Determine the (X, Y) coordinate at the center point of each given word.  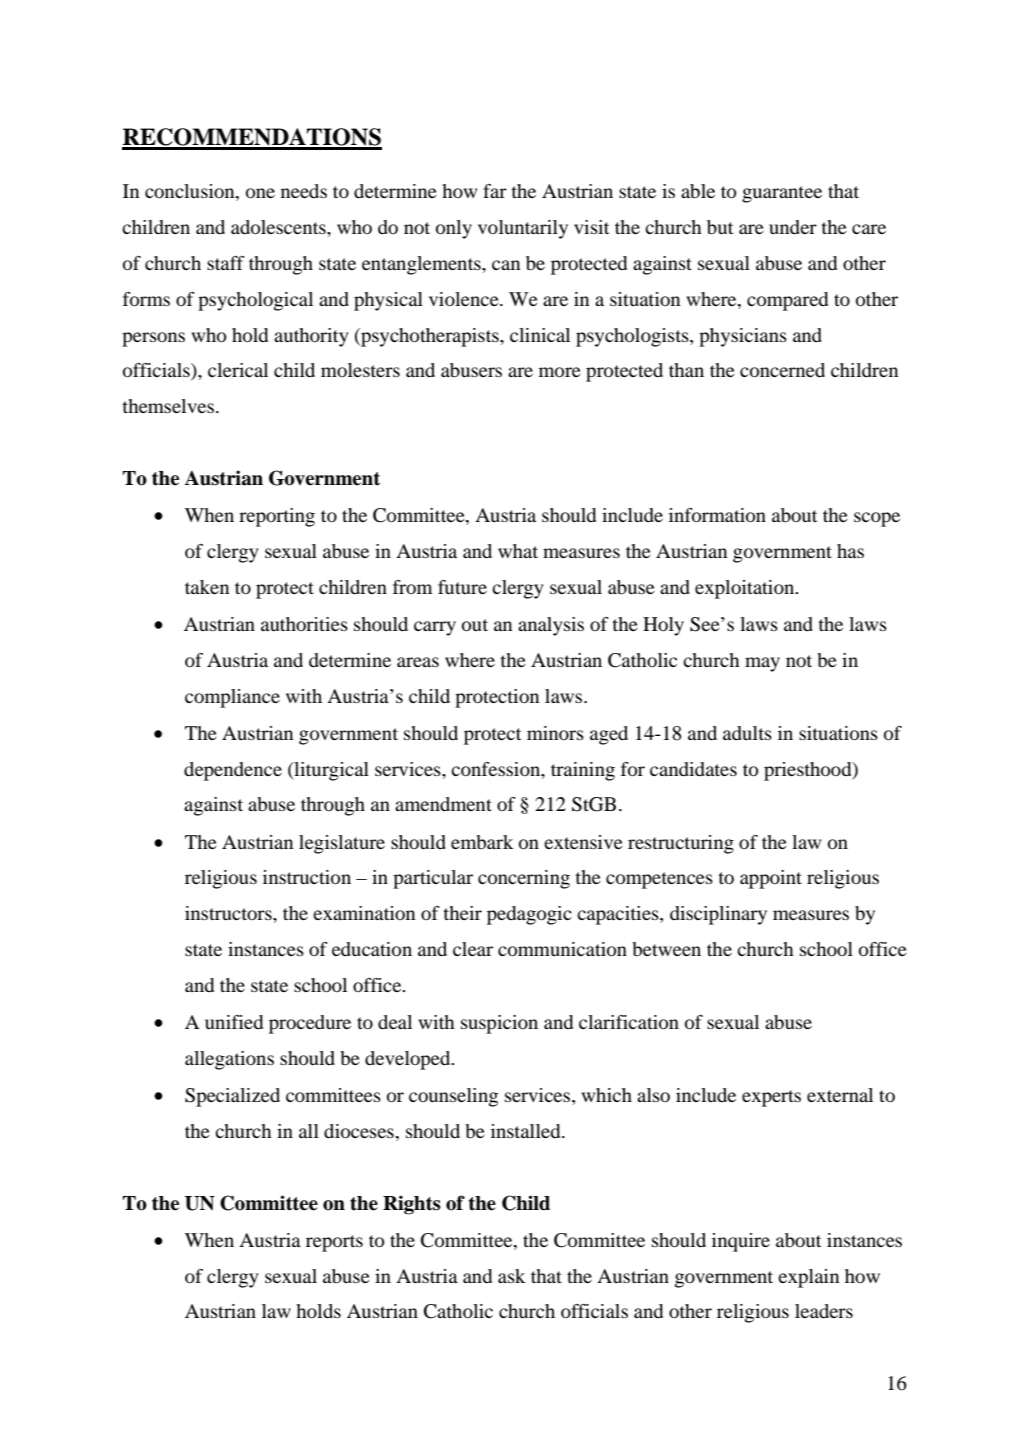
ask (512, 1276)
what (518, 551)
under (793, 227)
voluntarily (523, 229)
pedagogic (529, 915)
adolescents (279, 227)
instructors (229, 913)
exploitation (746, 589)
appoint (771, 879)
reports (334, 1243)
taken (207, 587)
